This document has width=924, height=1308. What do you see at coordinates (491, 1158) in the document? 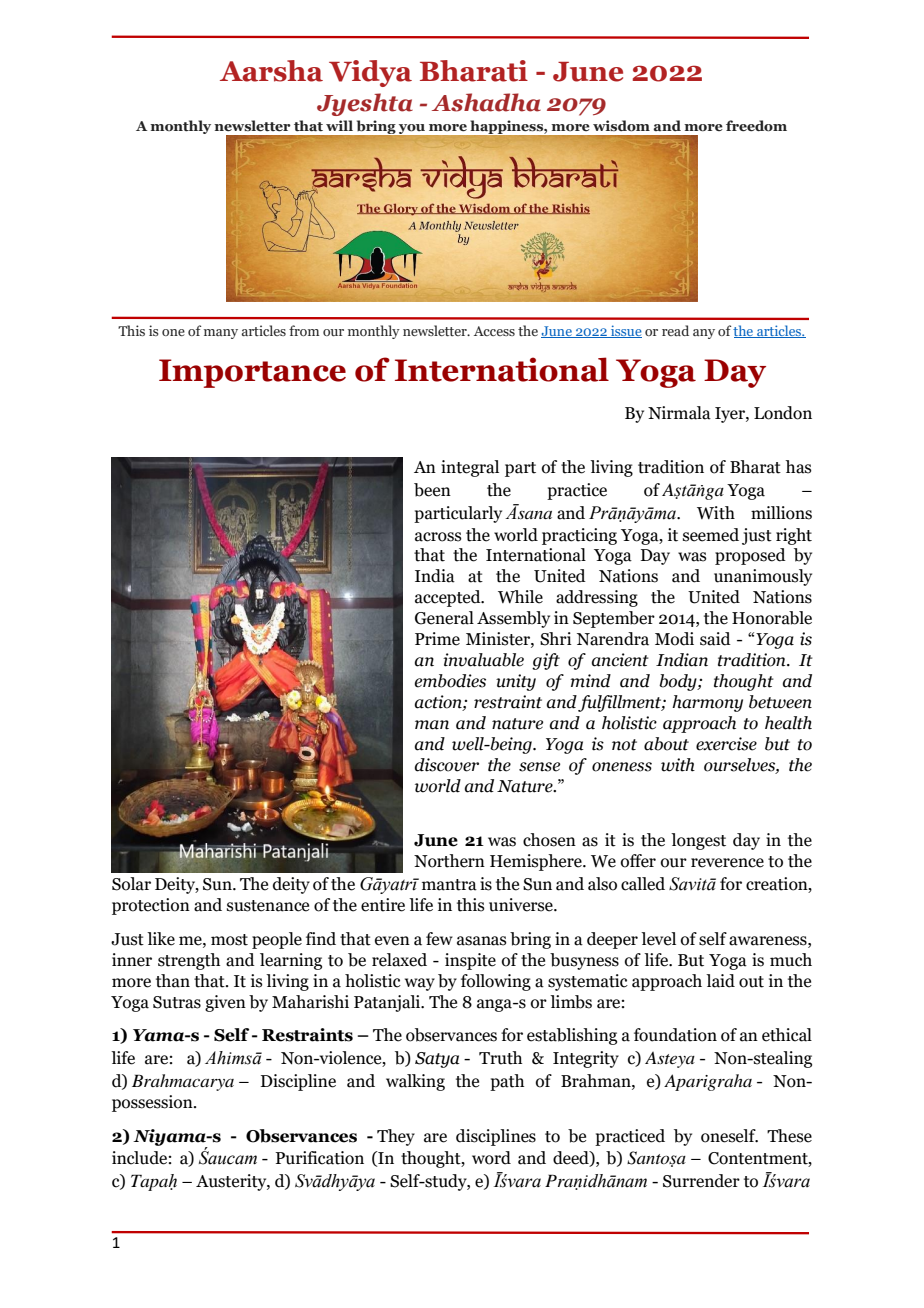
I see `word` at bounding box center [491, 1158].
